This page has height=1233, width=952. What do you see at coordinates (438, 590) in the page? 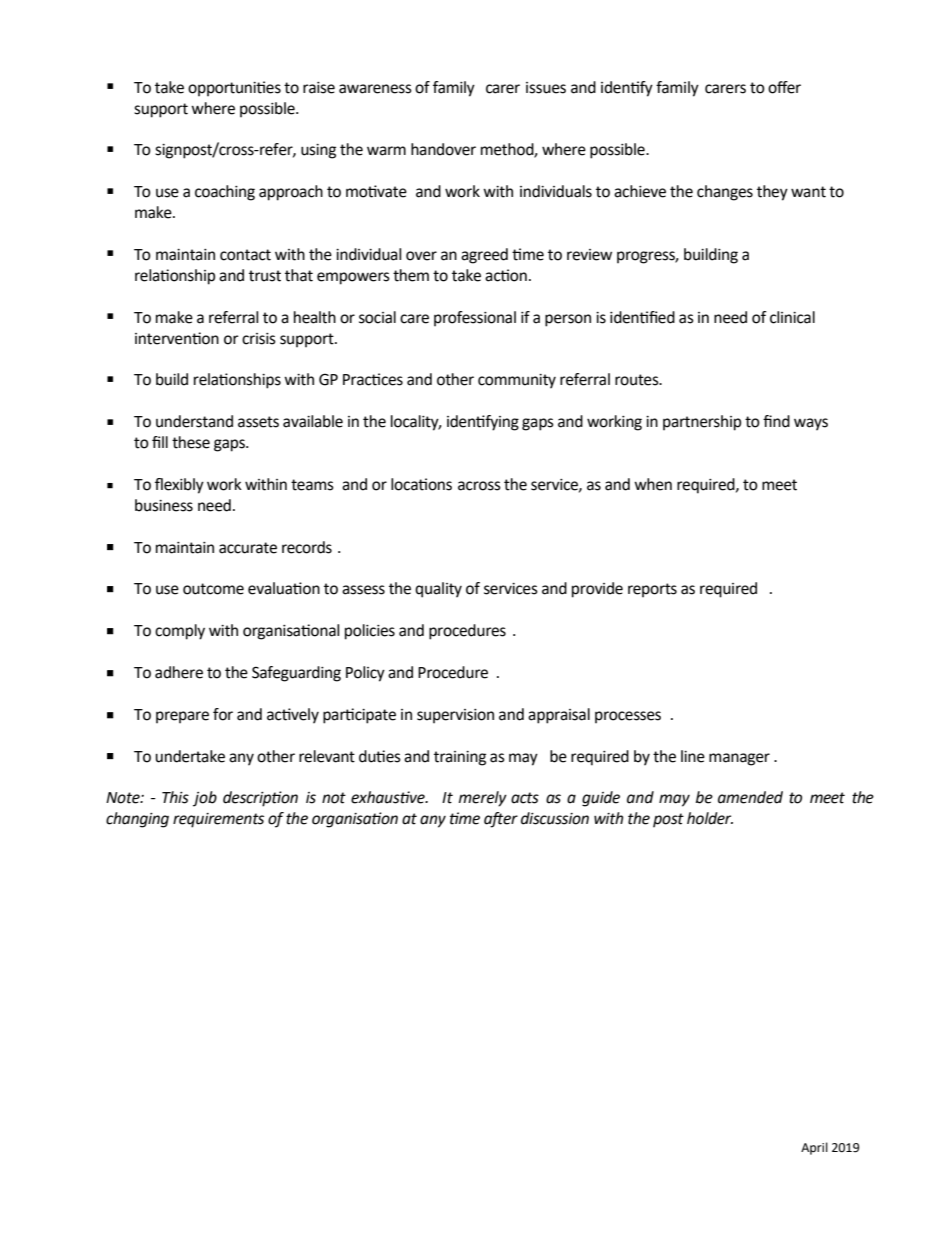
I see `quality` at bounding box center [438, 590].
